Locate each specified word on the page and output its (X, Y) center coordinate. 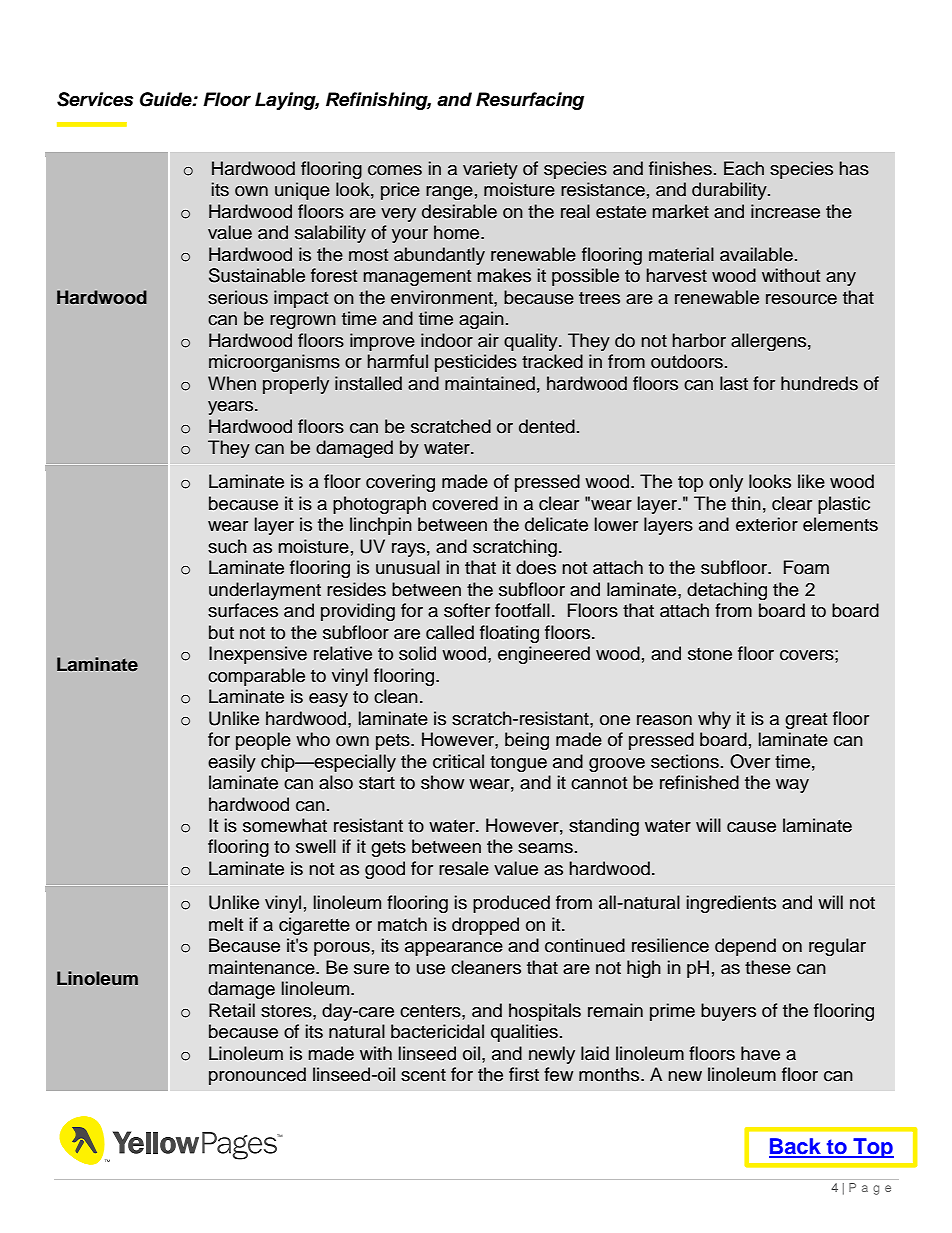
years (232, 408)
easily (232, 763)
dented (547, 426)
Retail (232, 1010)
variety (490, 170)
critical (458, 761)
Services (95, 99)
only (726, 483)
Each (744, 168)
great (806, 721)
